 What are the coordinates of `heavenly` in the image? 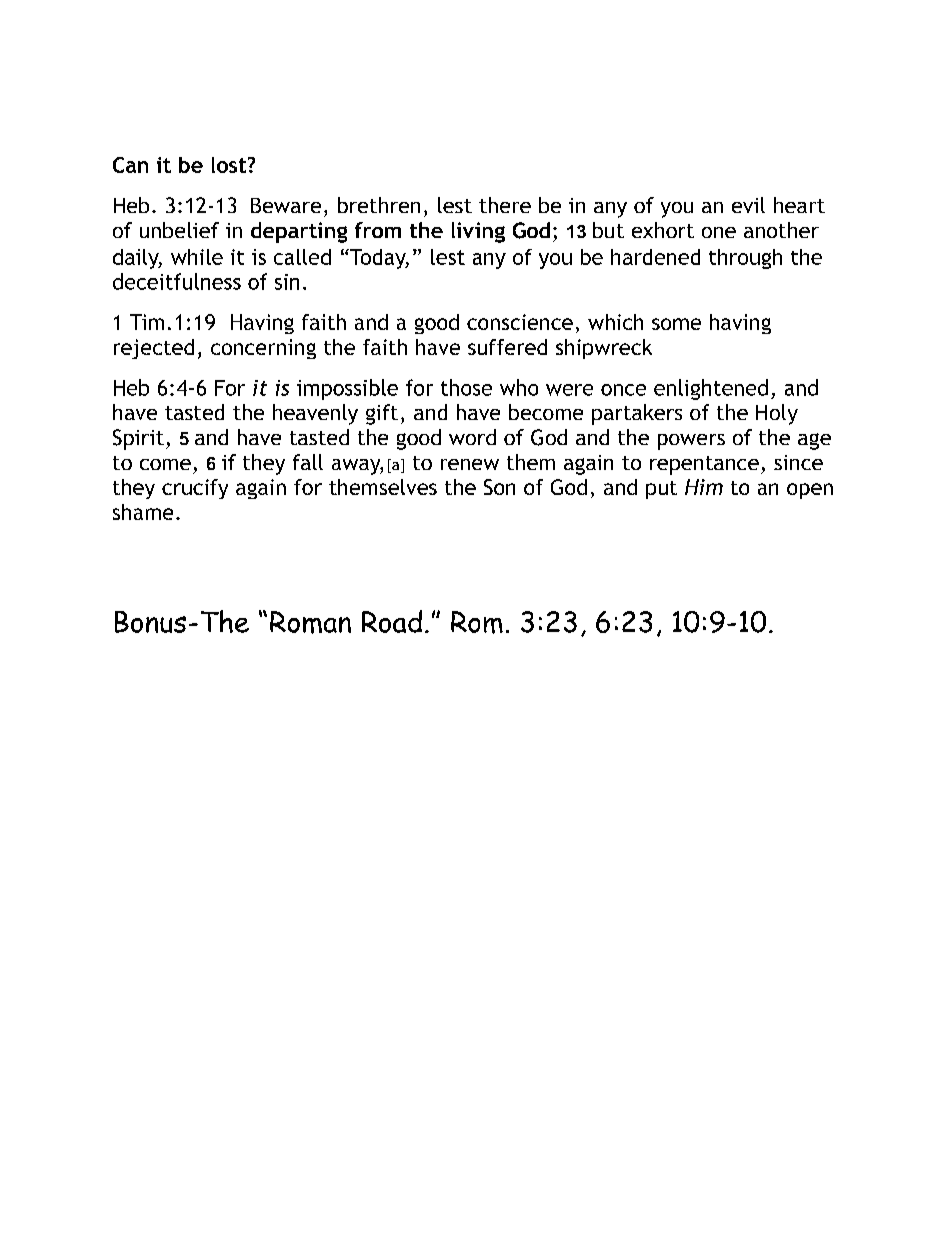 It's located at (315, 414).
